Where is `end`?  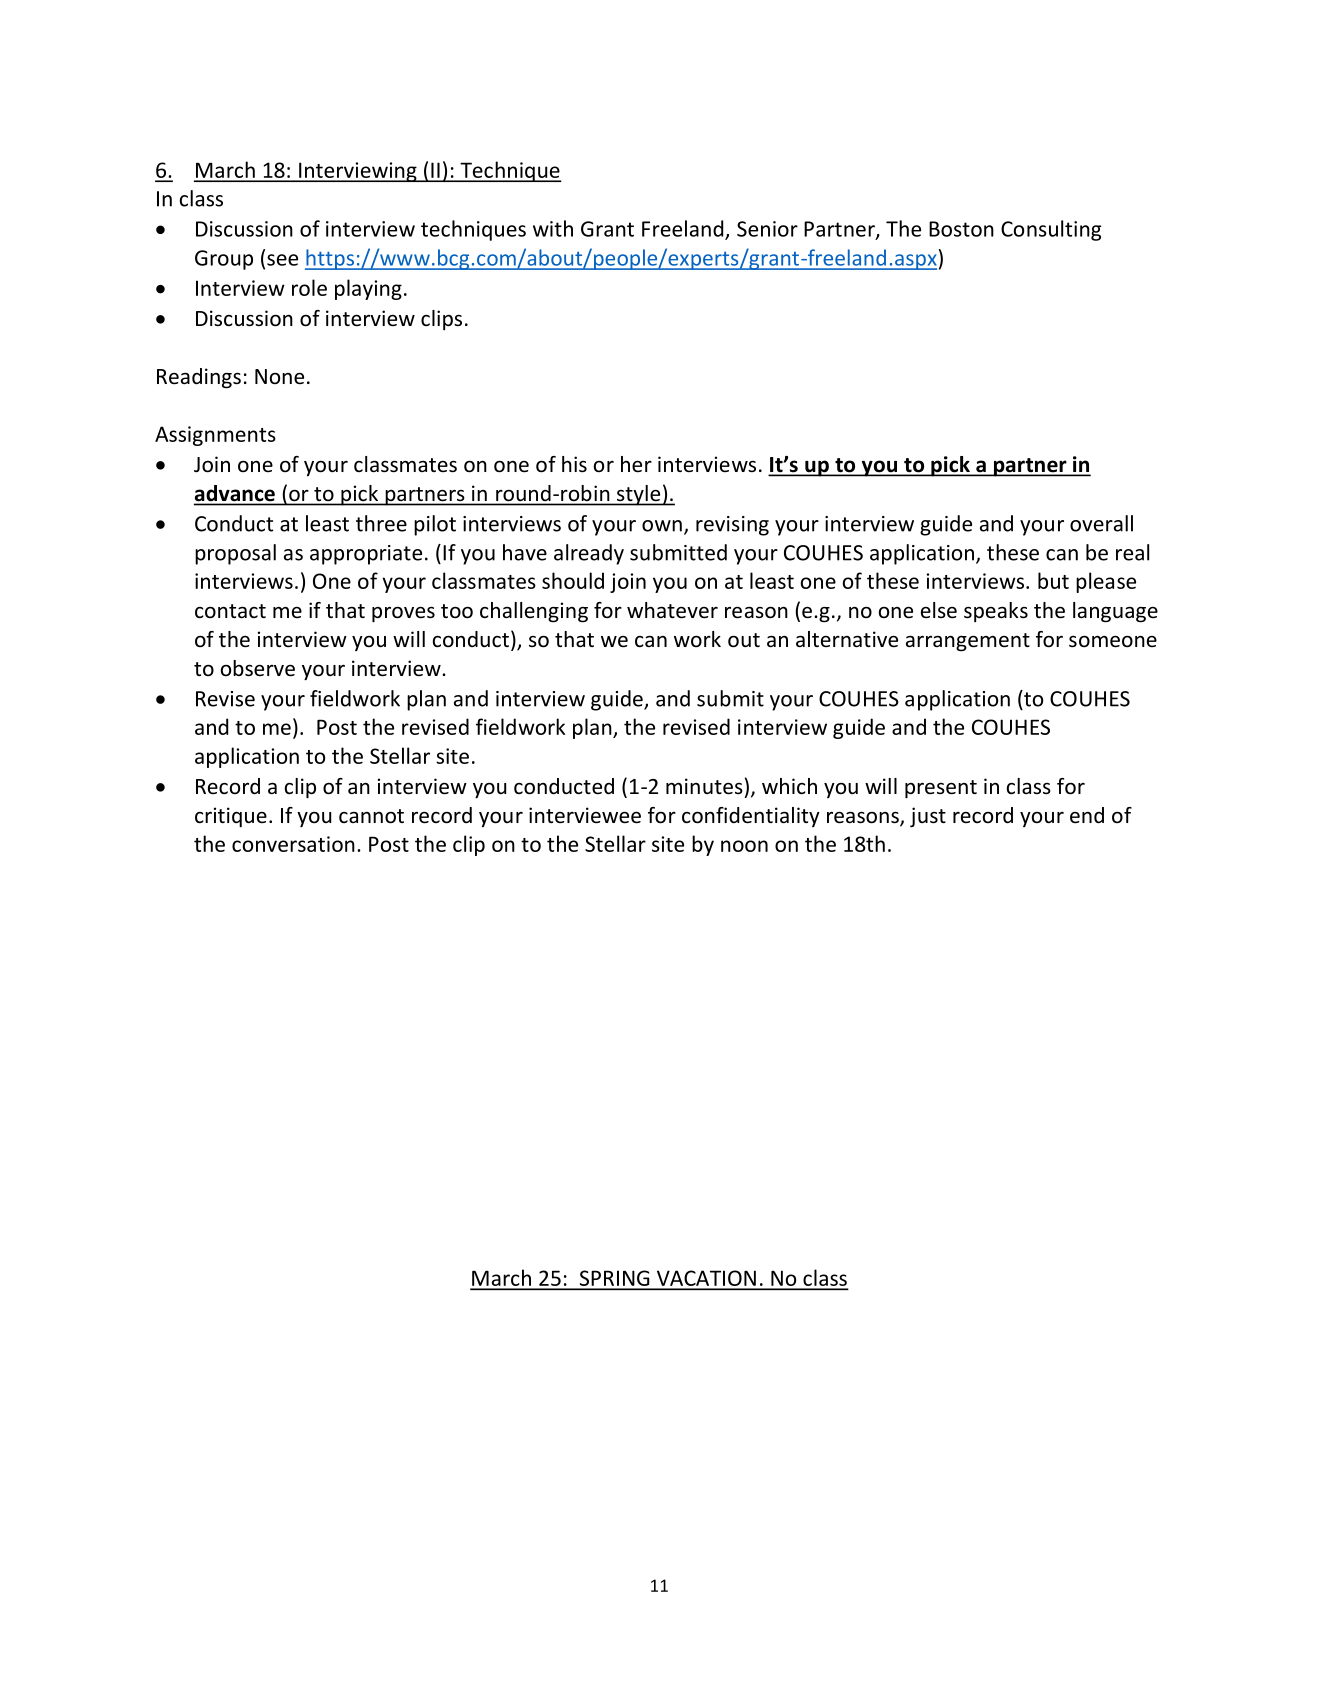
end is located at coordinates (1087, 815).
